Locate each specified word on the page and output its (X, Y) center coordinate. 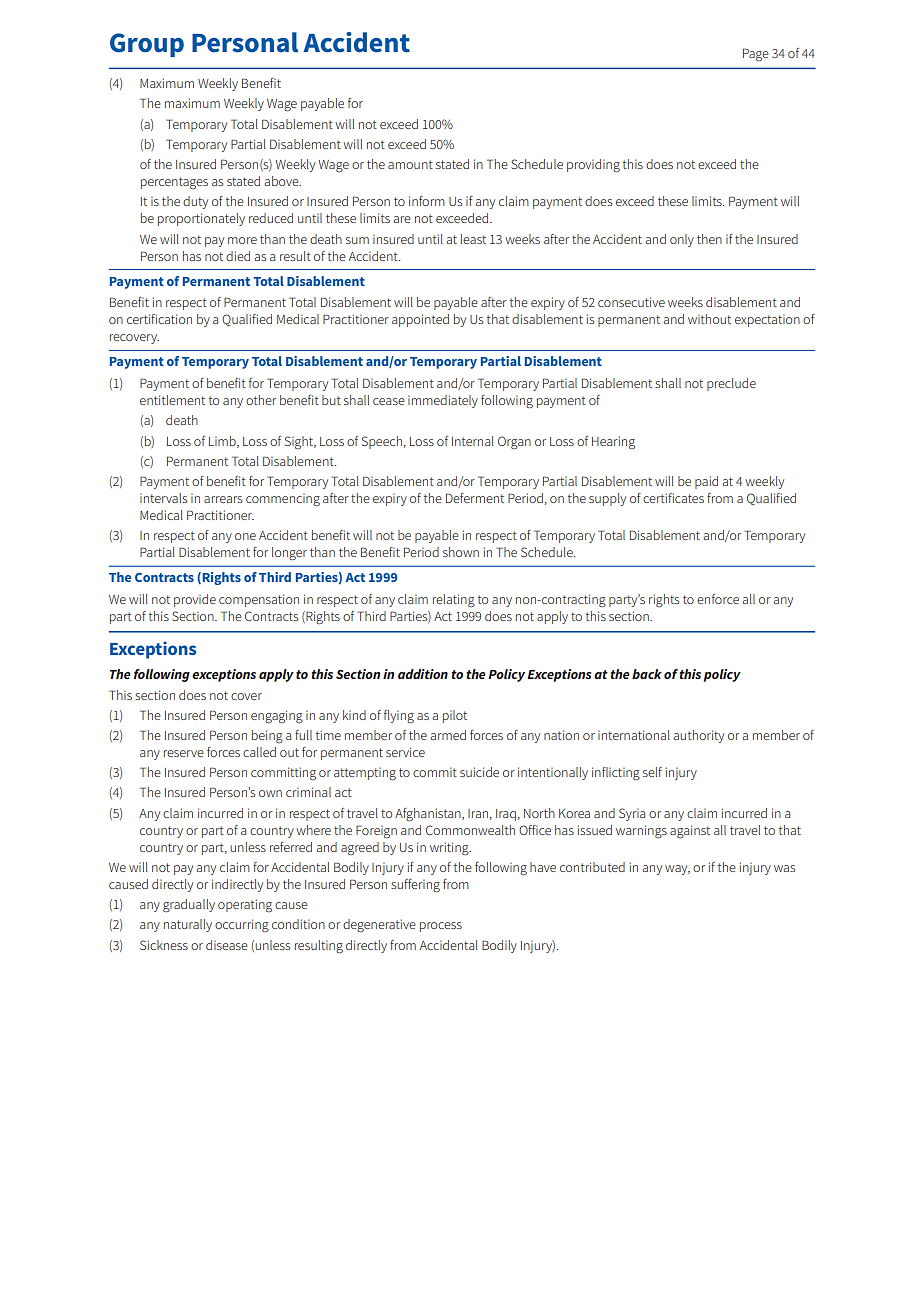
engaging (277, 717)
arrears (223, 499)
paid (706, 482)
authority (698, 736)
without (709, 319)
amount (410, 164)
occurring (242, 925)
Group (147, 45)
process (441, 927)
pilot (455, 716)
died (238, 256)
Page (756, 54)
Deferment (475, 498)
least (473, 239)
